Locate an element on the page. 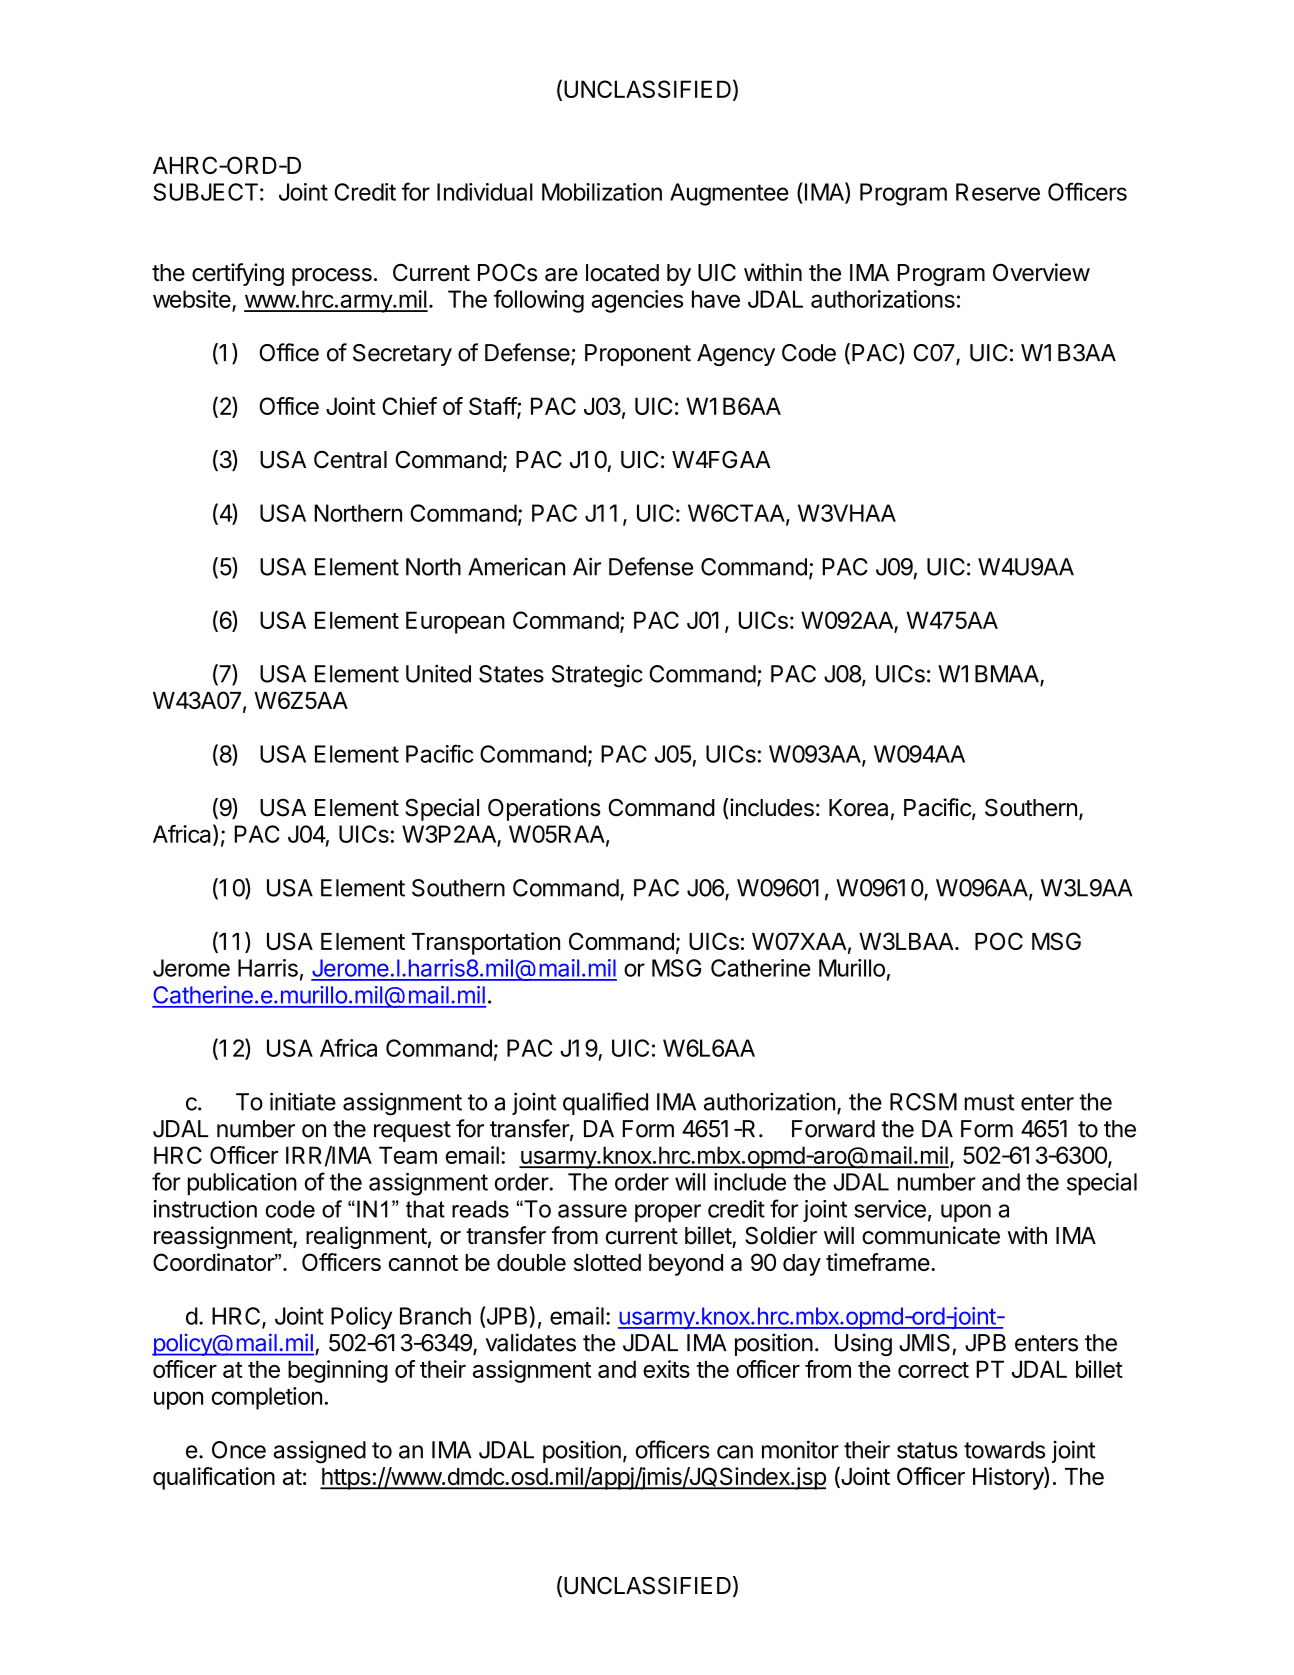 The width and height of the image is (1294, 1675). Reserve is located at coordinates (998, 192).
